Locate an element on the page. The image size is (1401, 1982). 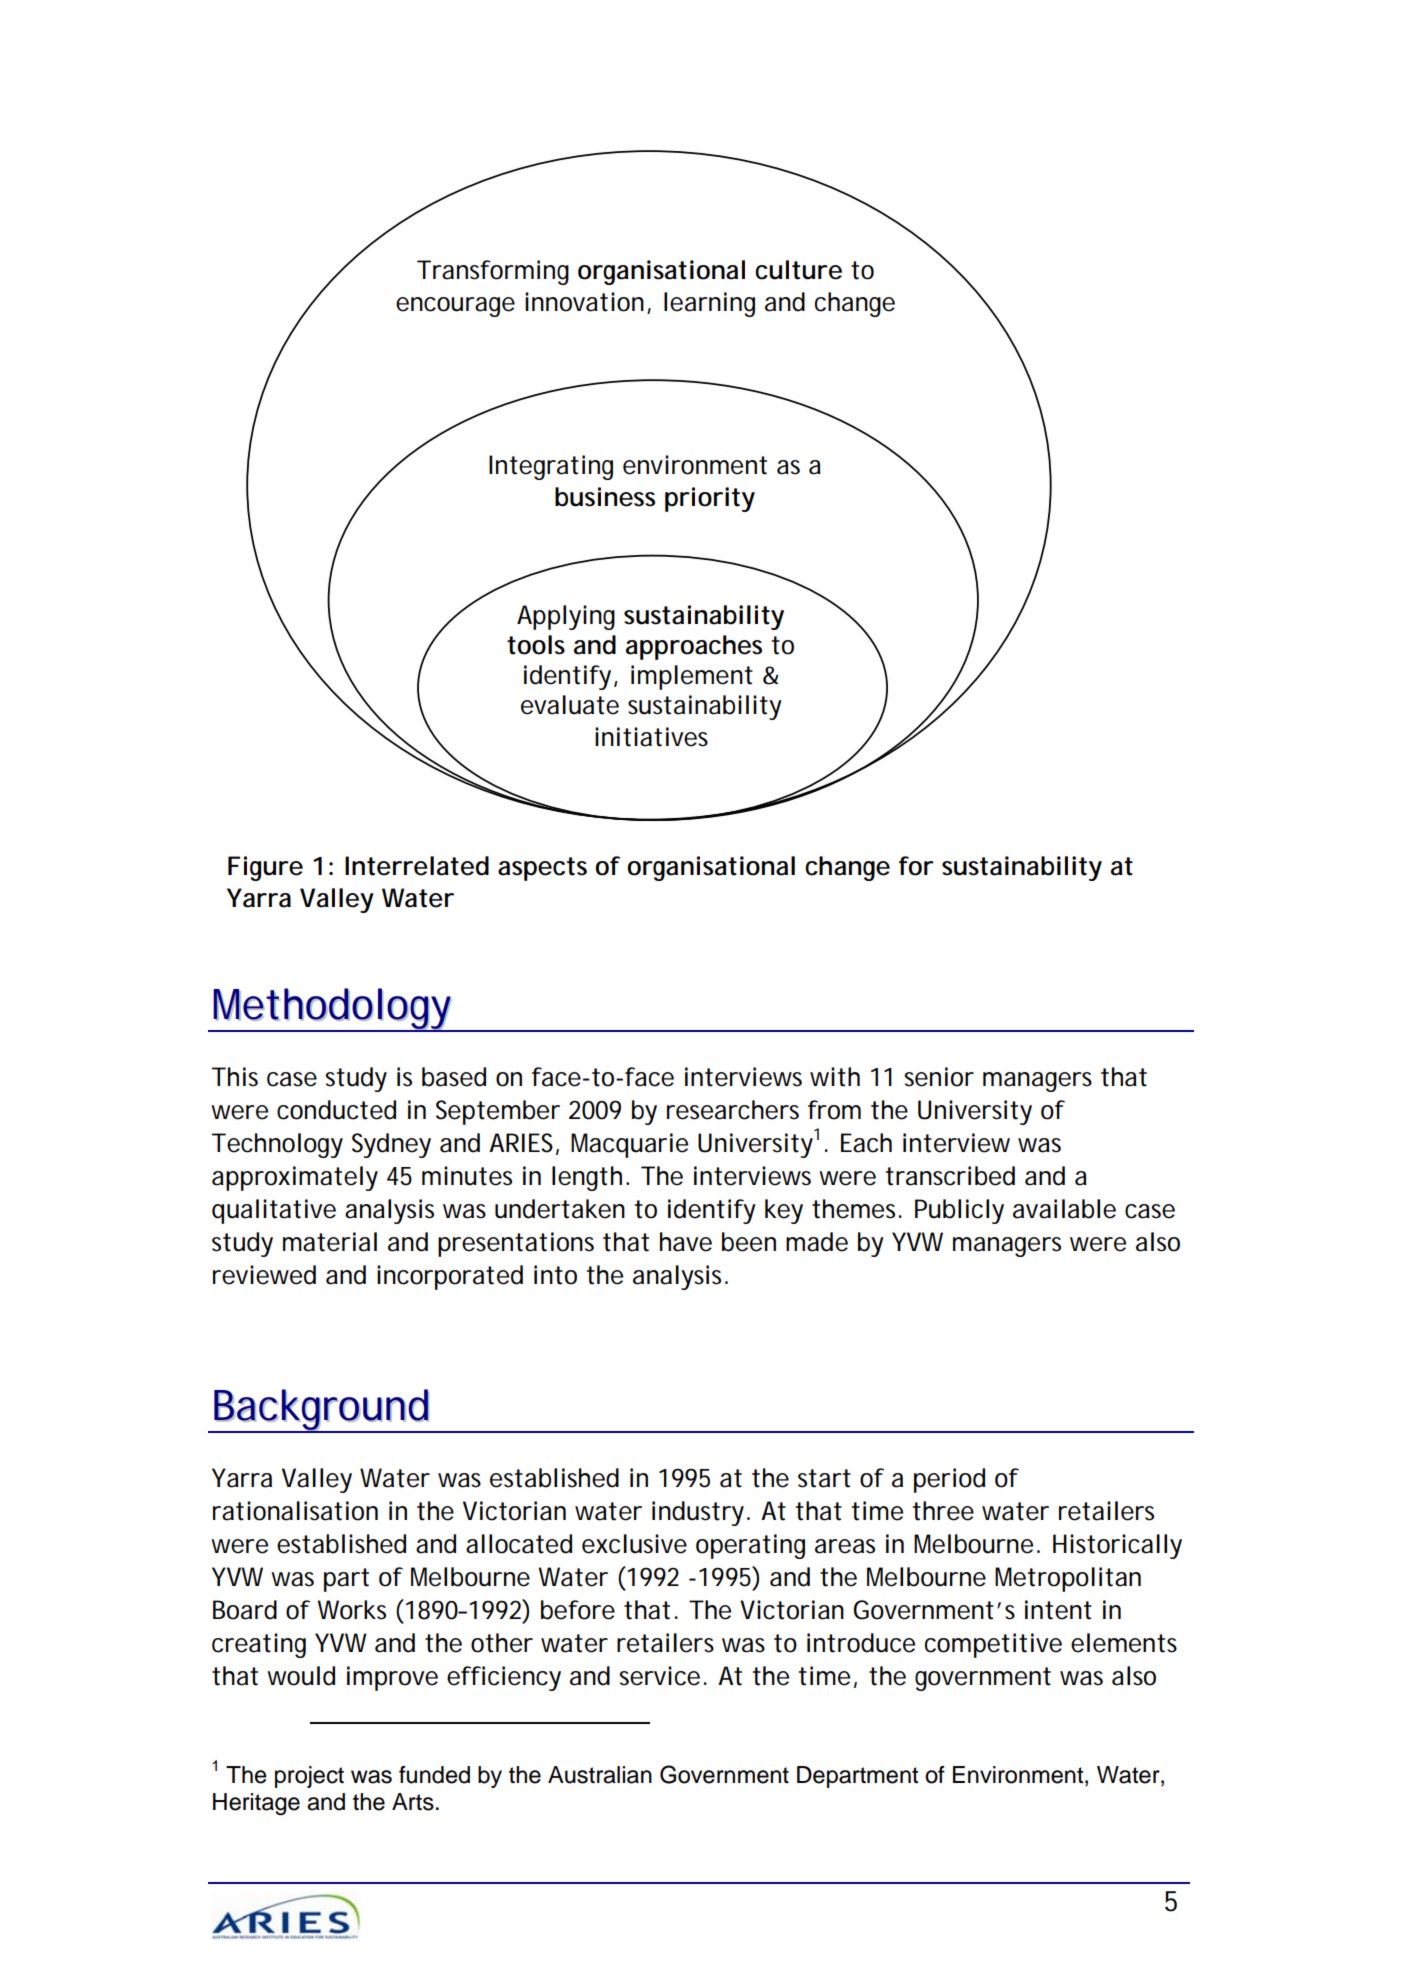
tools is located at coordinates (536, 645).
